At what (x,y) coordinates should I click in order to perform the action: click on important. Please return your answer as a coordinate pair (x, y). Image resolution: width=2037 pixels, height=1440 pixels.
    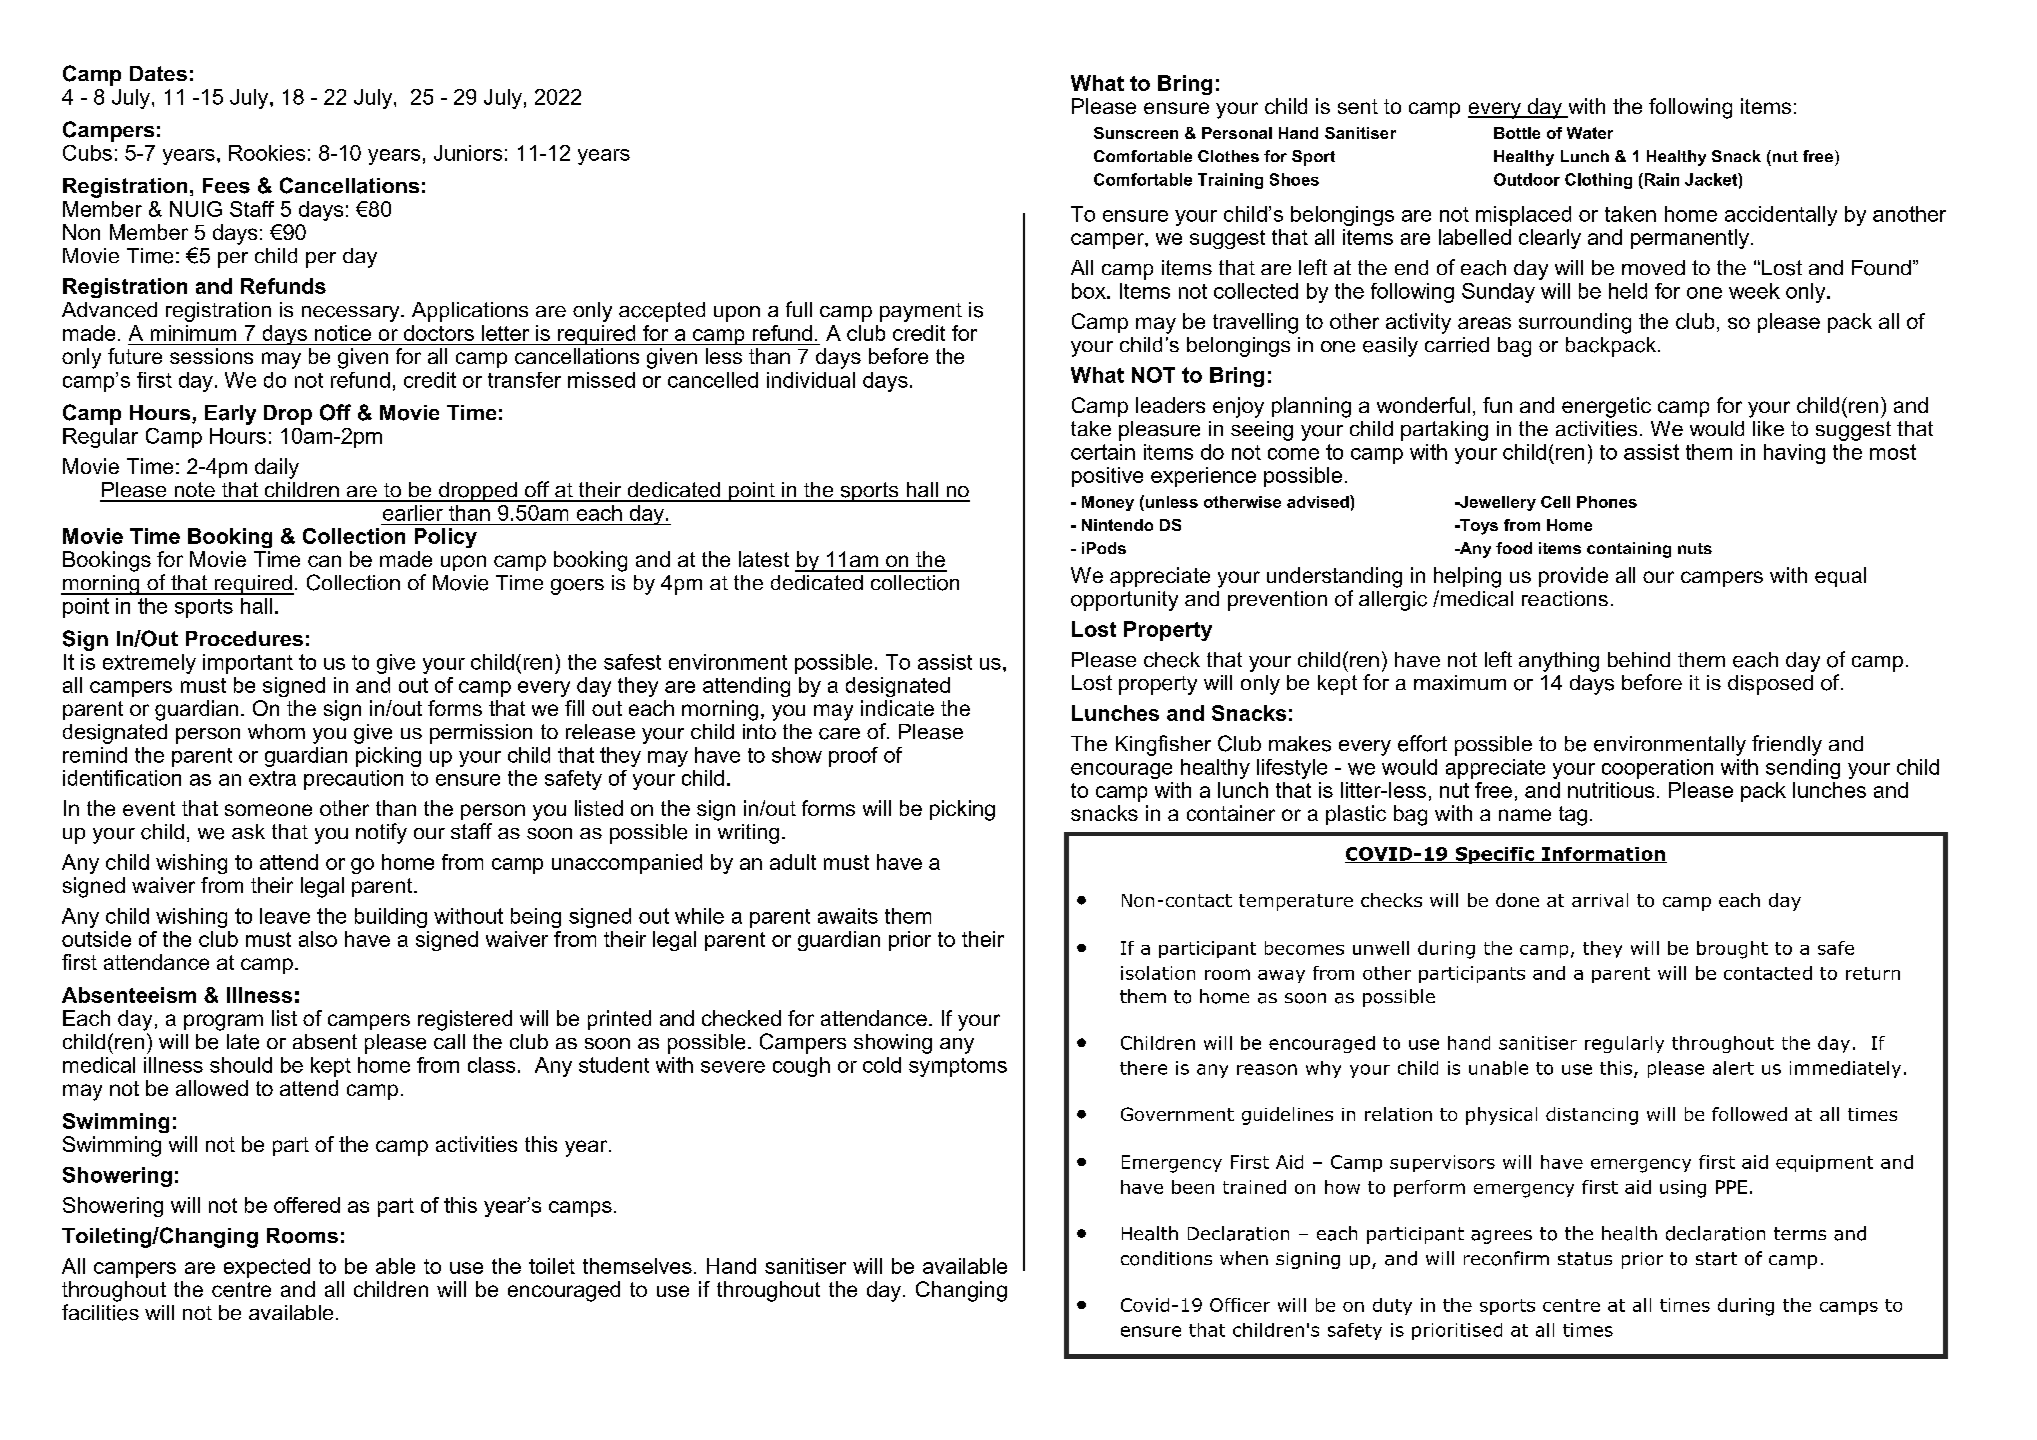
    Looking at the image, I should click on (248, 664).
